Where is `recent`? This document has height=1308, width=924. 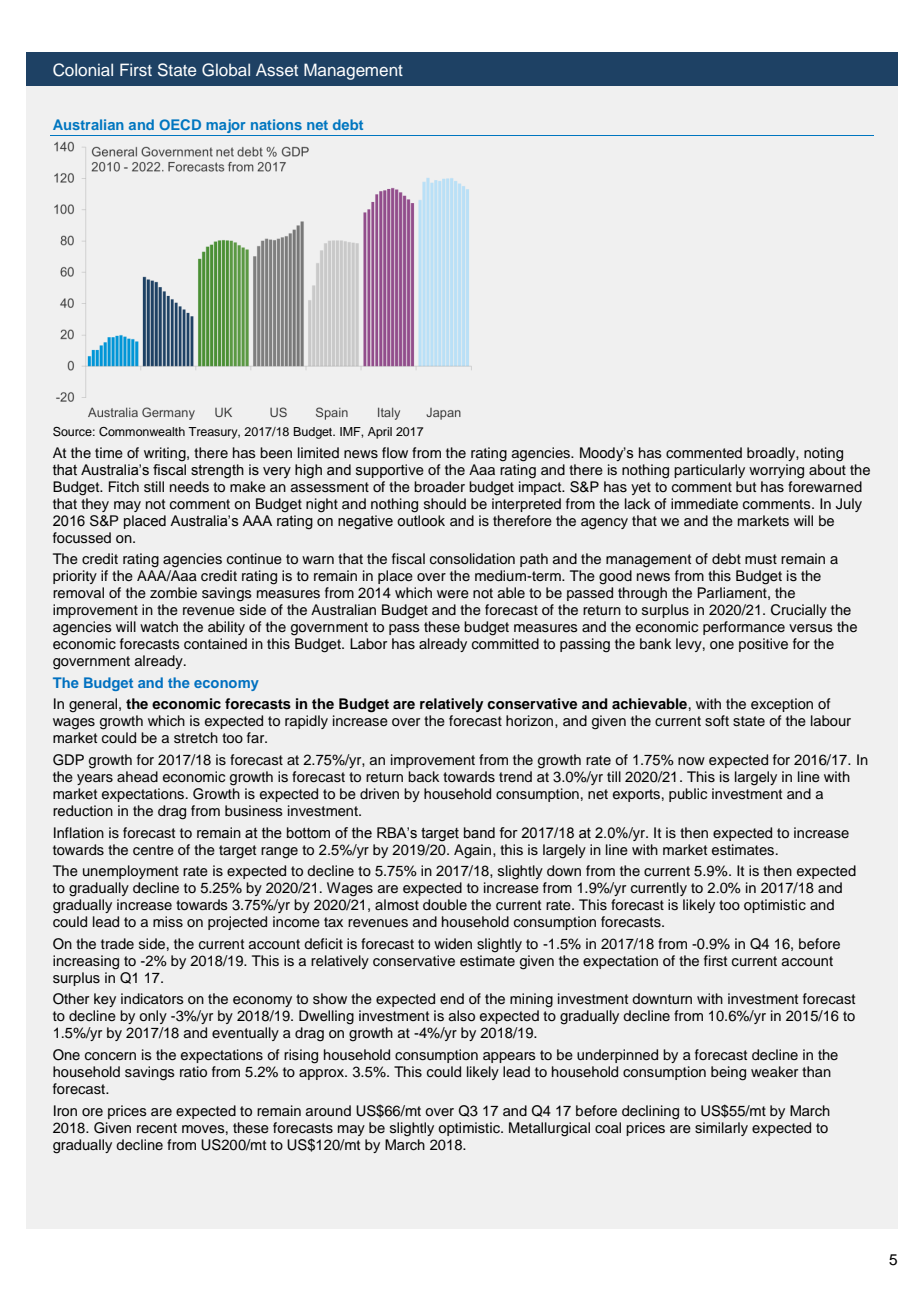
recent is located at coordinates (157, 1128).
